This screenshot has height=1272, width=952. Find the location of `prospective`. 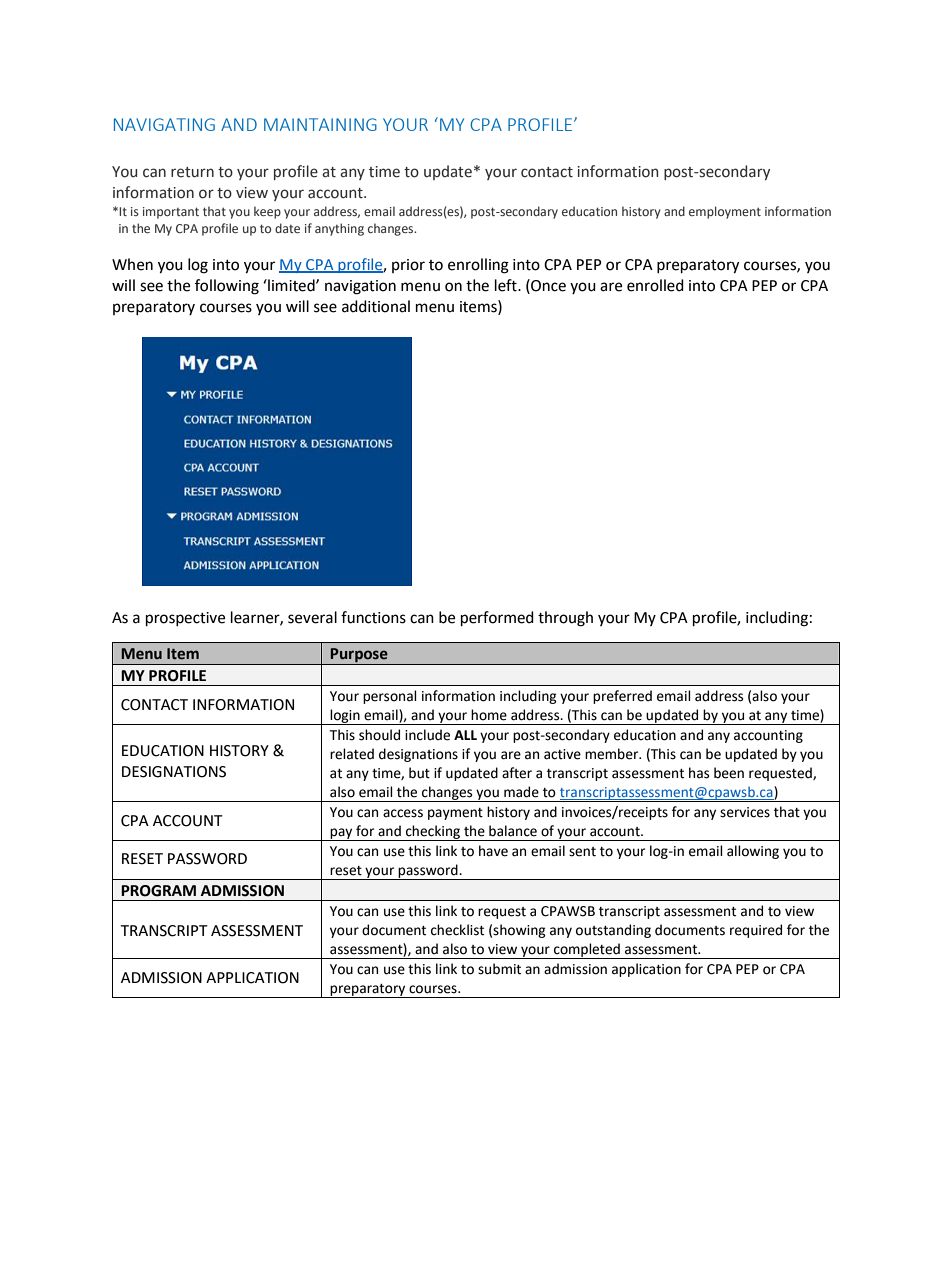

prospective is located at coordinates (185, 619).
